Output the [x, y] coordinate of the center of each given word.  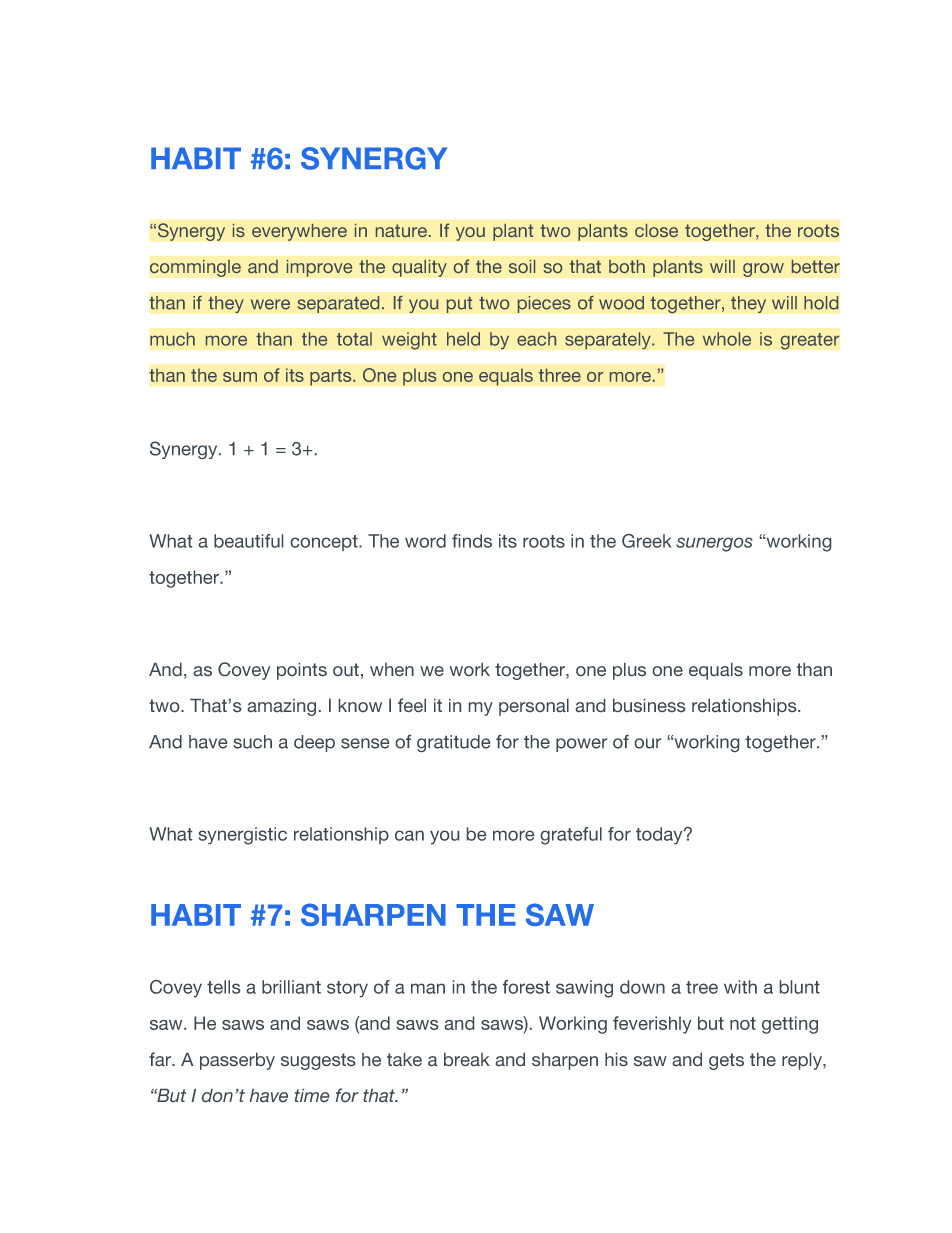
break [467, 1059]
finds [472, 541]
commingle [195, 268]
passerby [237, 1061]
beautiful [248, 541]
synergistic [243, 836]
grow [763, 270]
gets [726, 1061]
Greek [646, 541]
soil [522, 266]
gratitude [453, 743]
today [660, 835]
